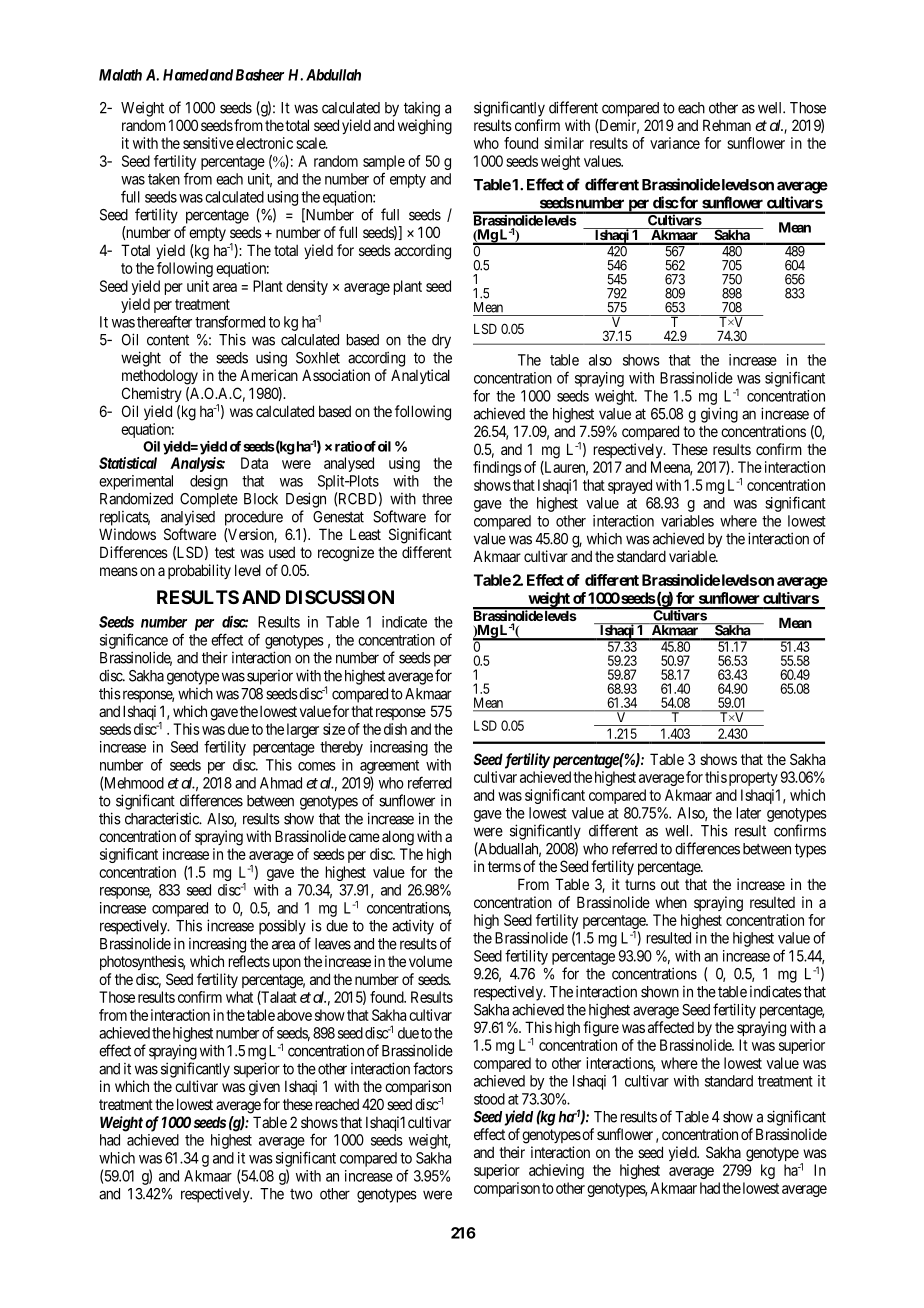 This screenshot has width=924, height=1308. Describe the element at coordinates (413, 927) in the screenshot. I see `activity` at that location.
